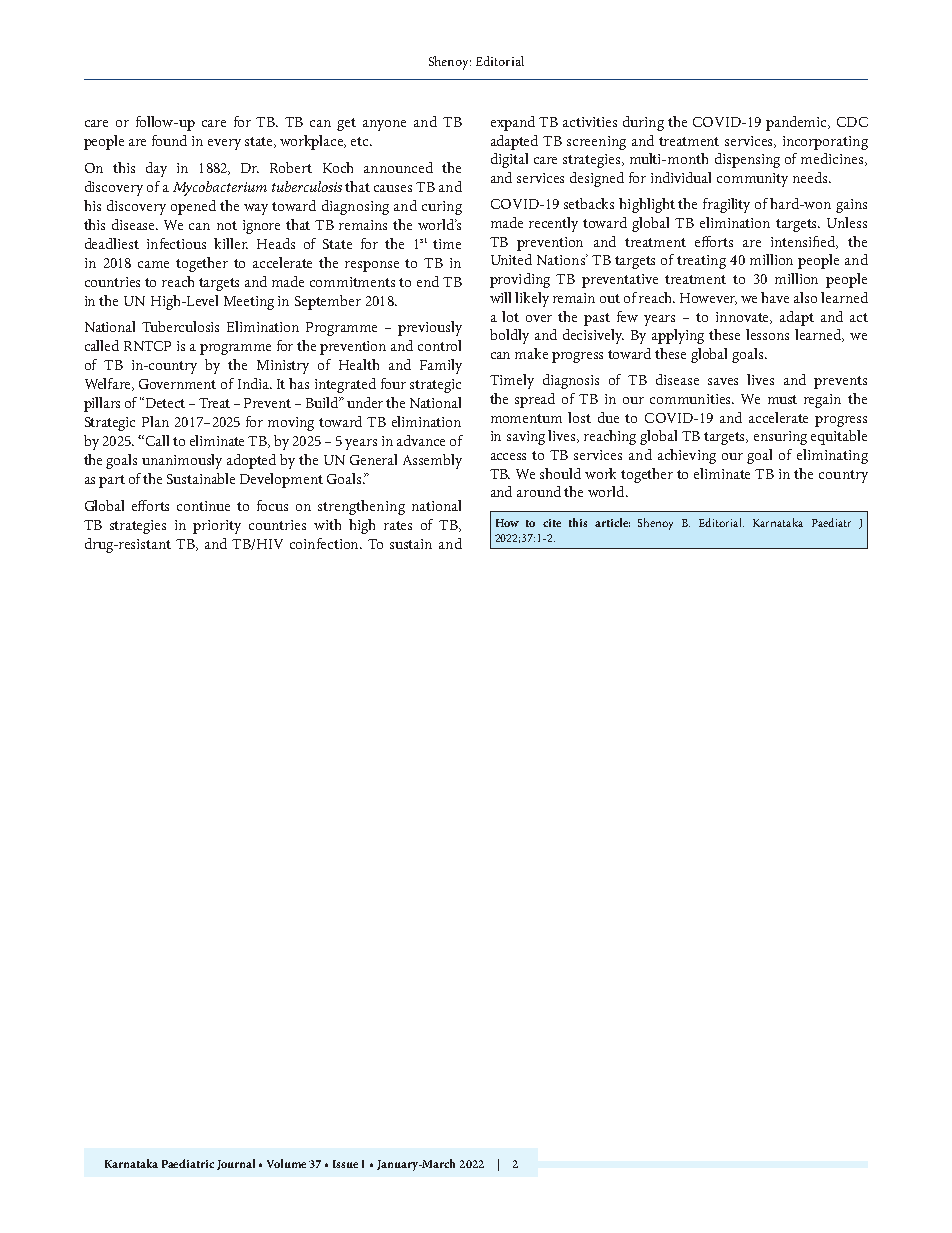  I want to click on pandemic, so click(798, 123).
